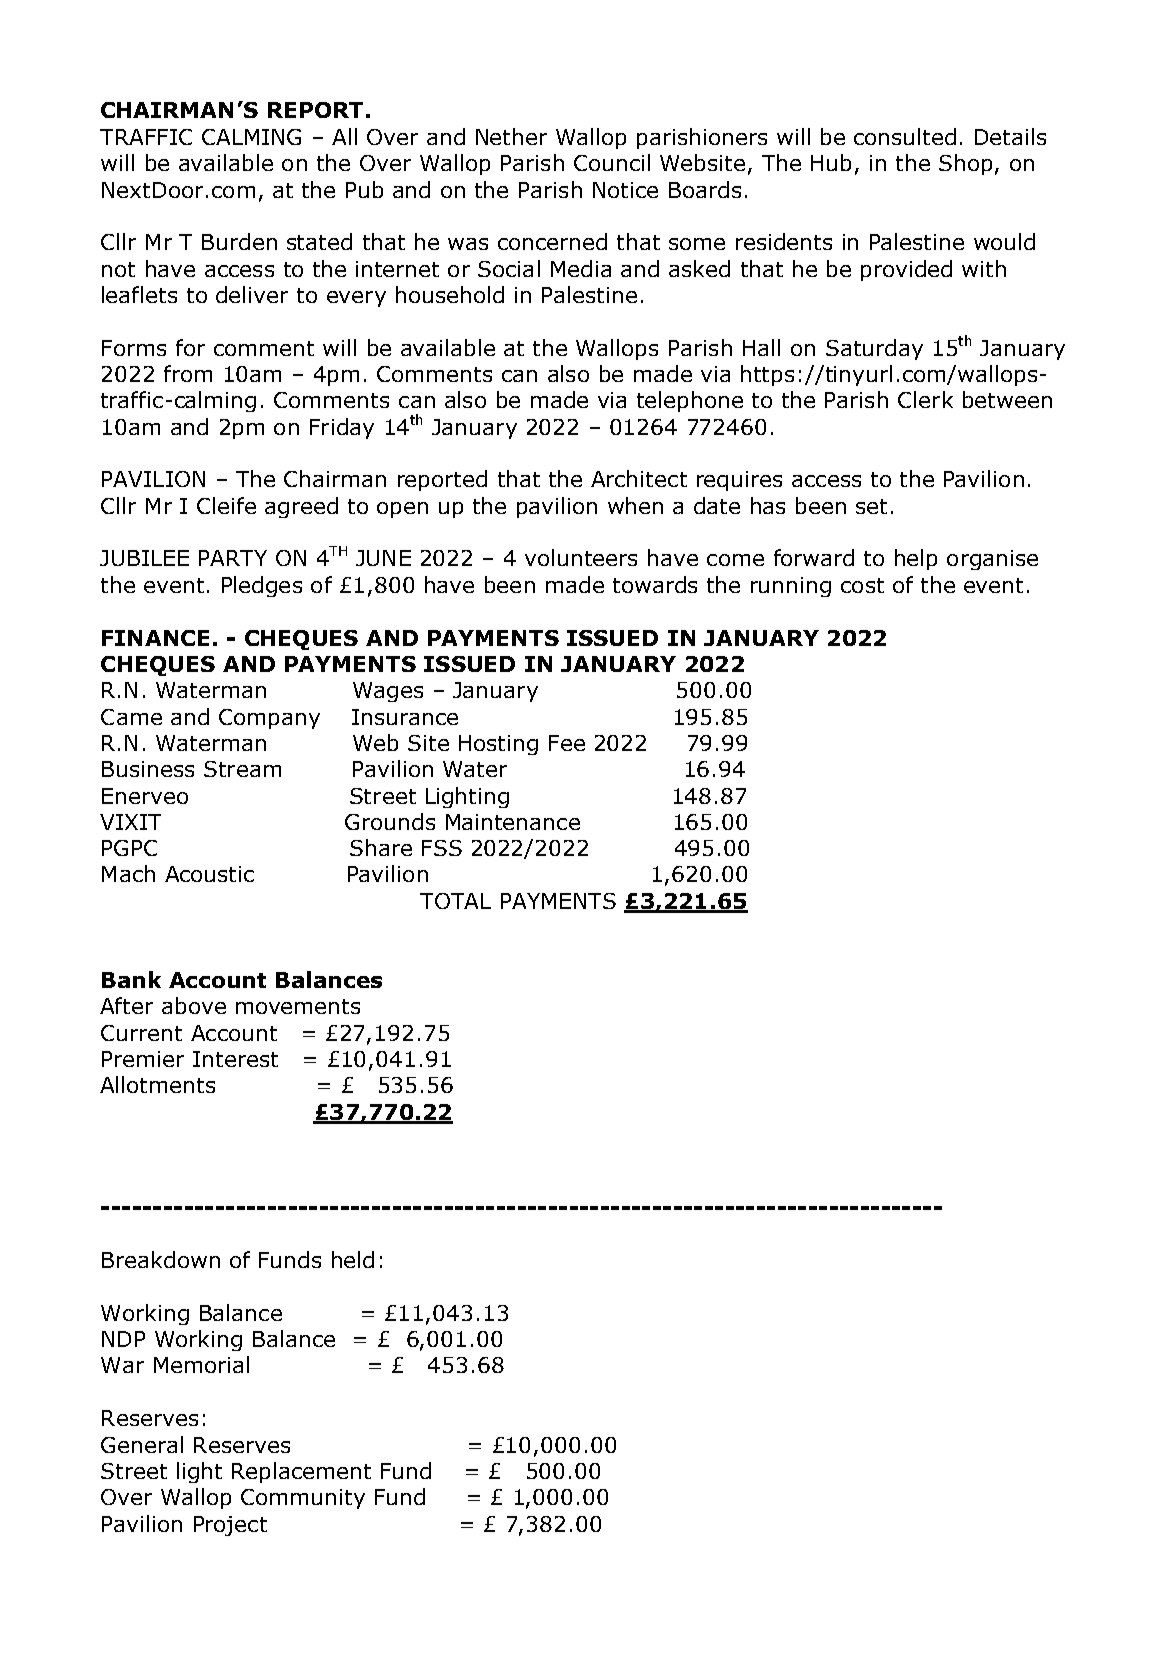 The height and width of the screenshot is (1659, 1172). What do you see at coordinates (301, 1472) in the screenshot?
I see `Replacement` at bounding box center [301, 1472].
